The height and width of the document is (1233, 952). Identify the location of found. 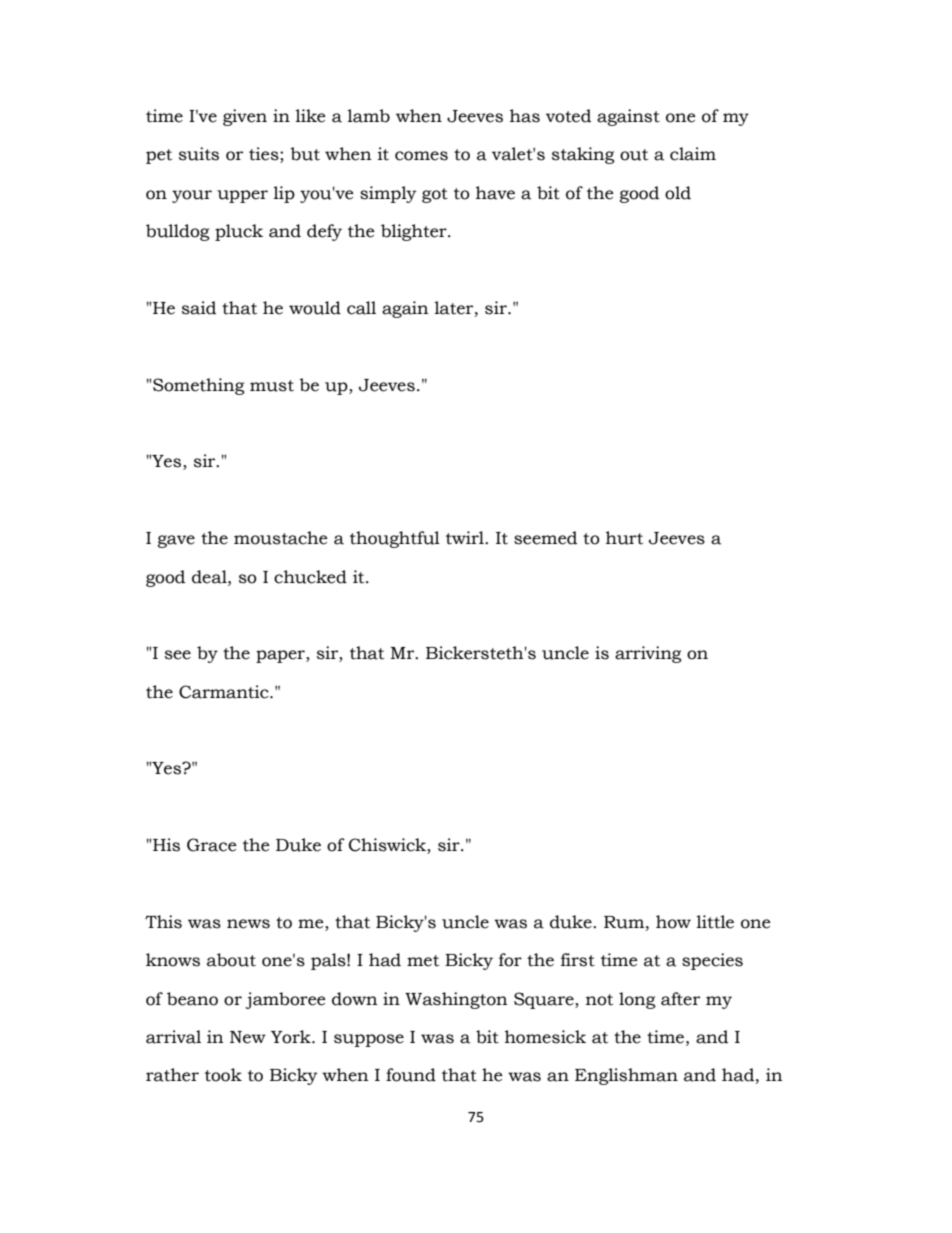
(411, 1075).
